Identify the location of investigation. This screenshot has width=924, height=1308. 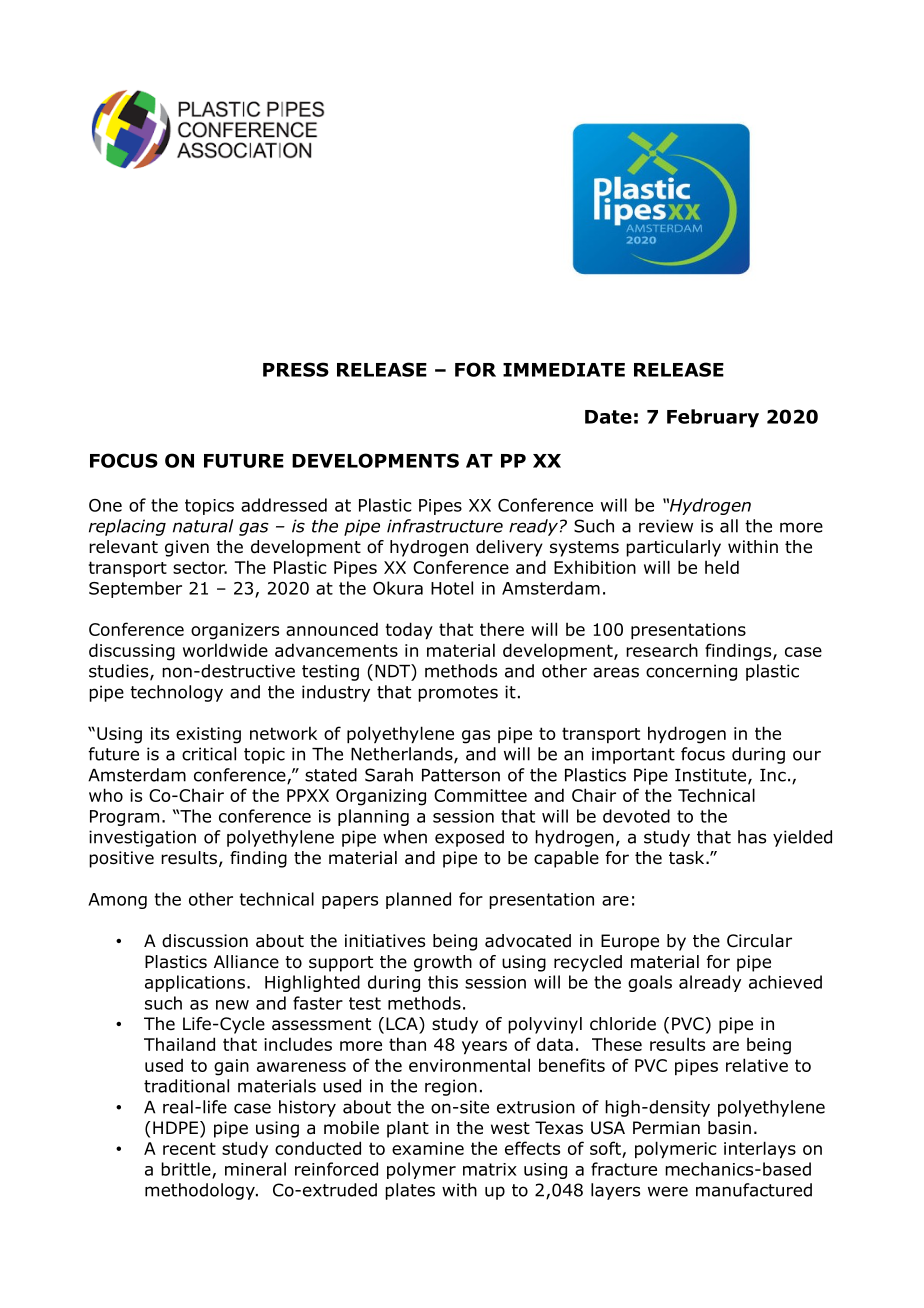
(142, 838).
